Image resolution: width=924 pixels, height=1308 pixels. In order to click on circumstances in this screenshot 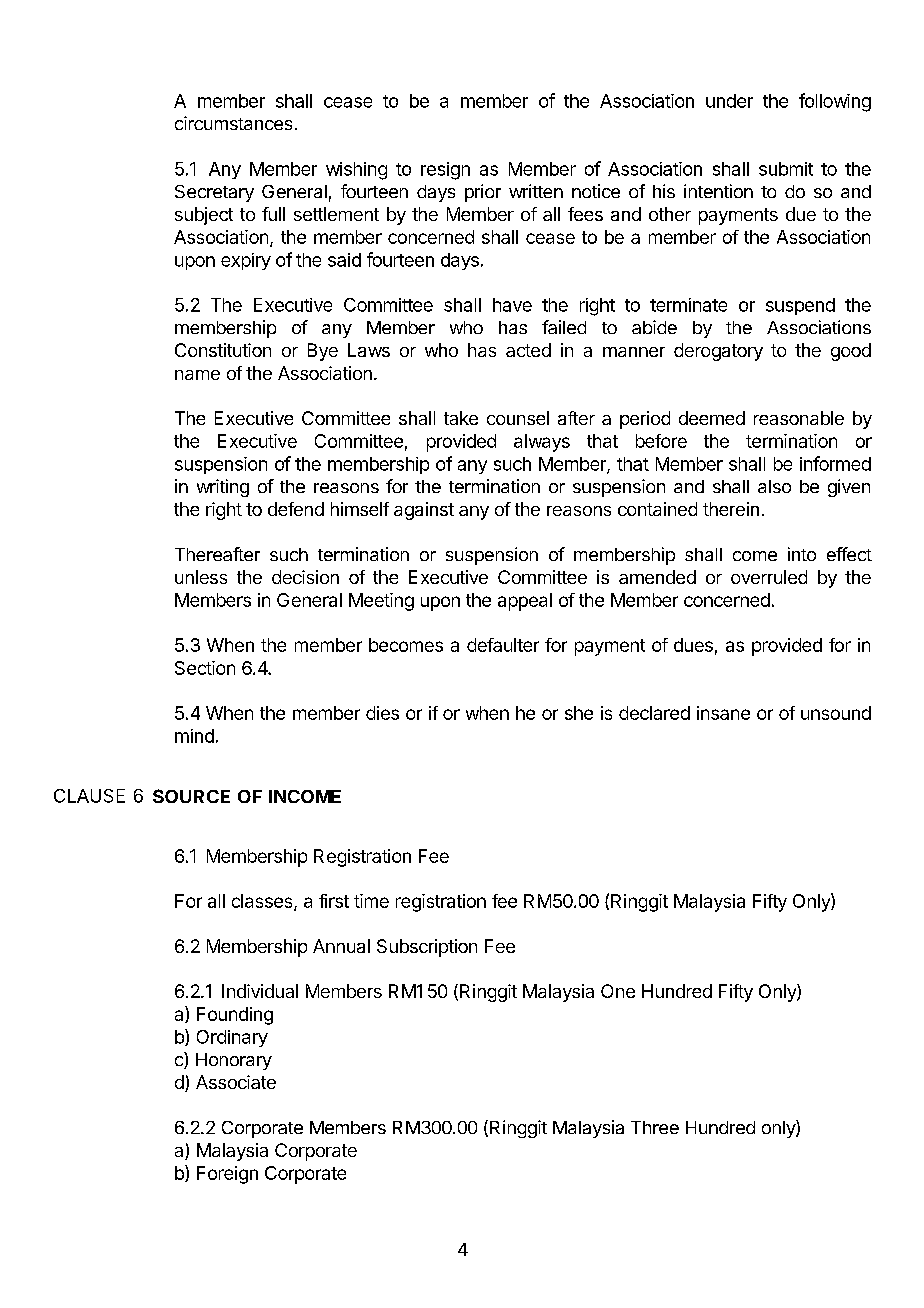, I will do `click(233, 123)`.
